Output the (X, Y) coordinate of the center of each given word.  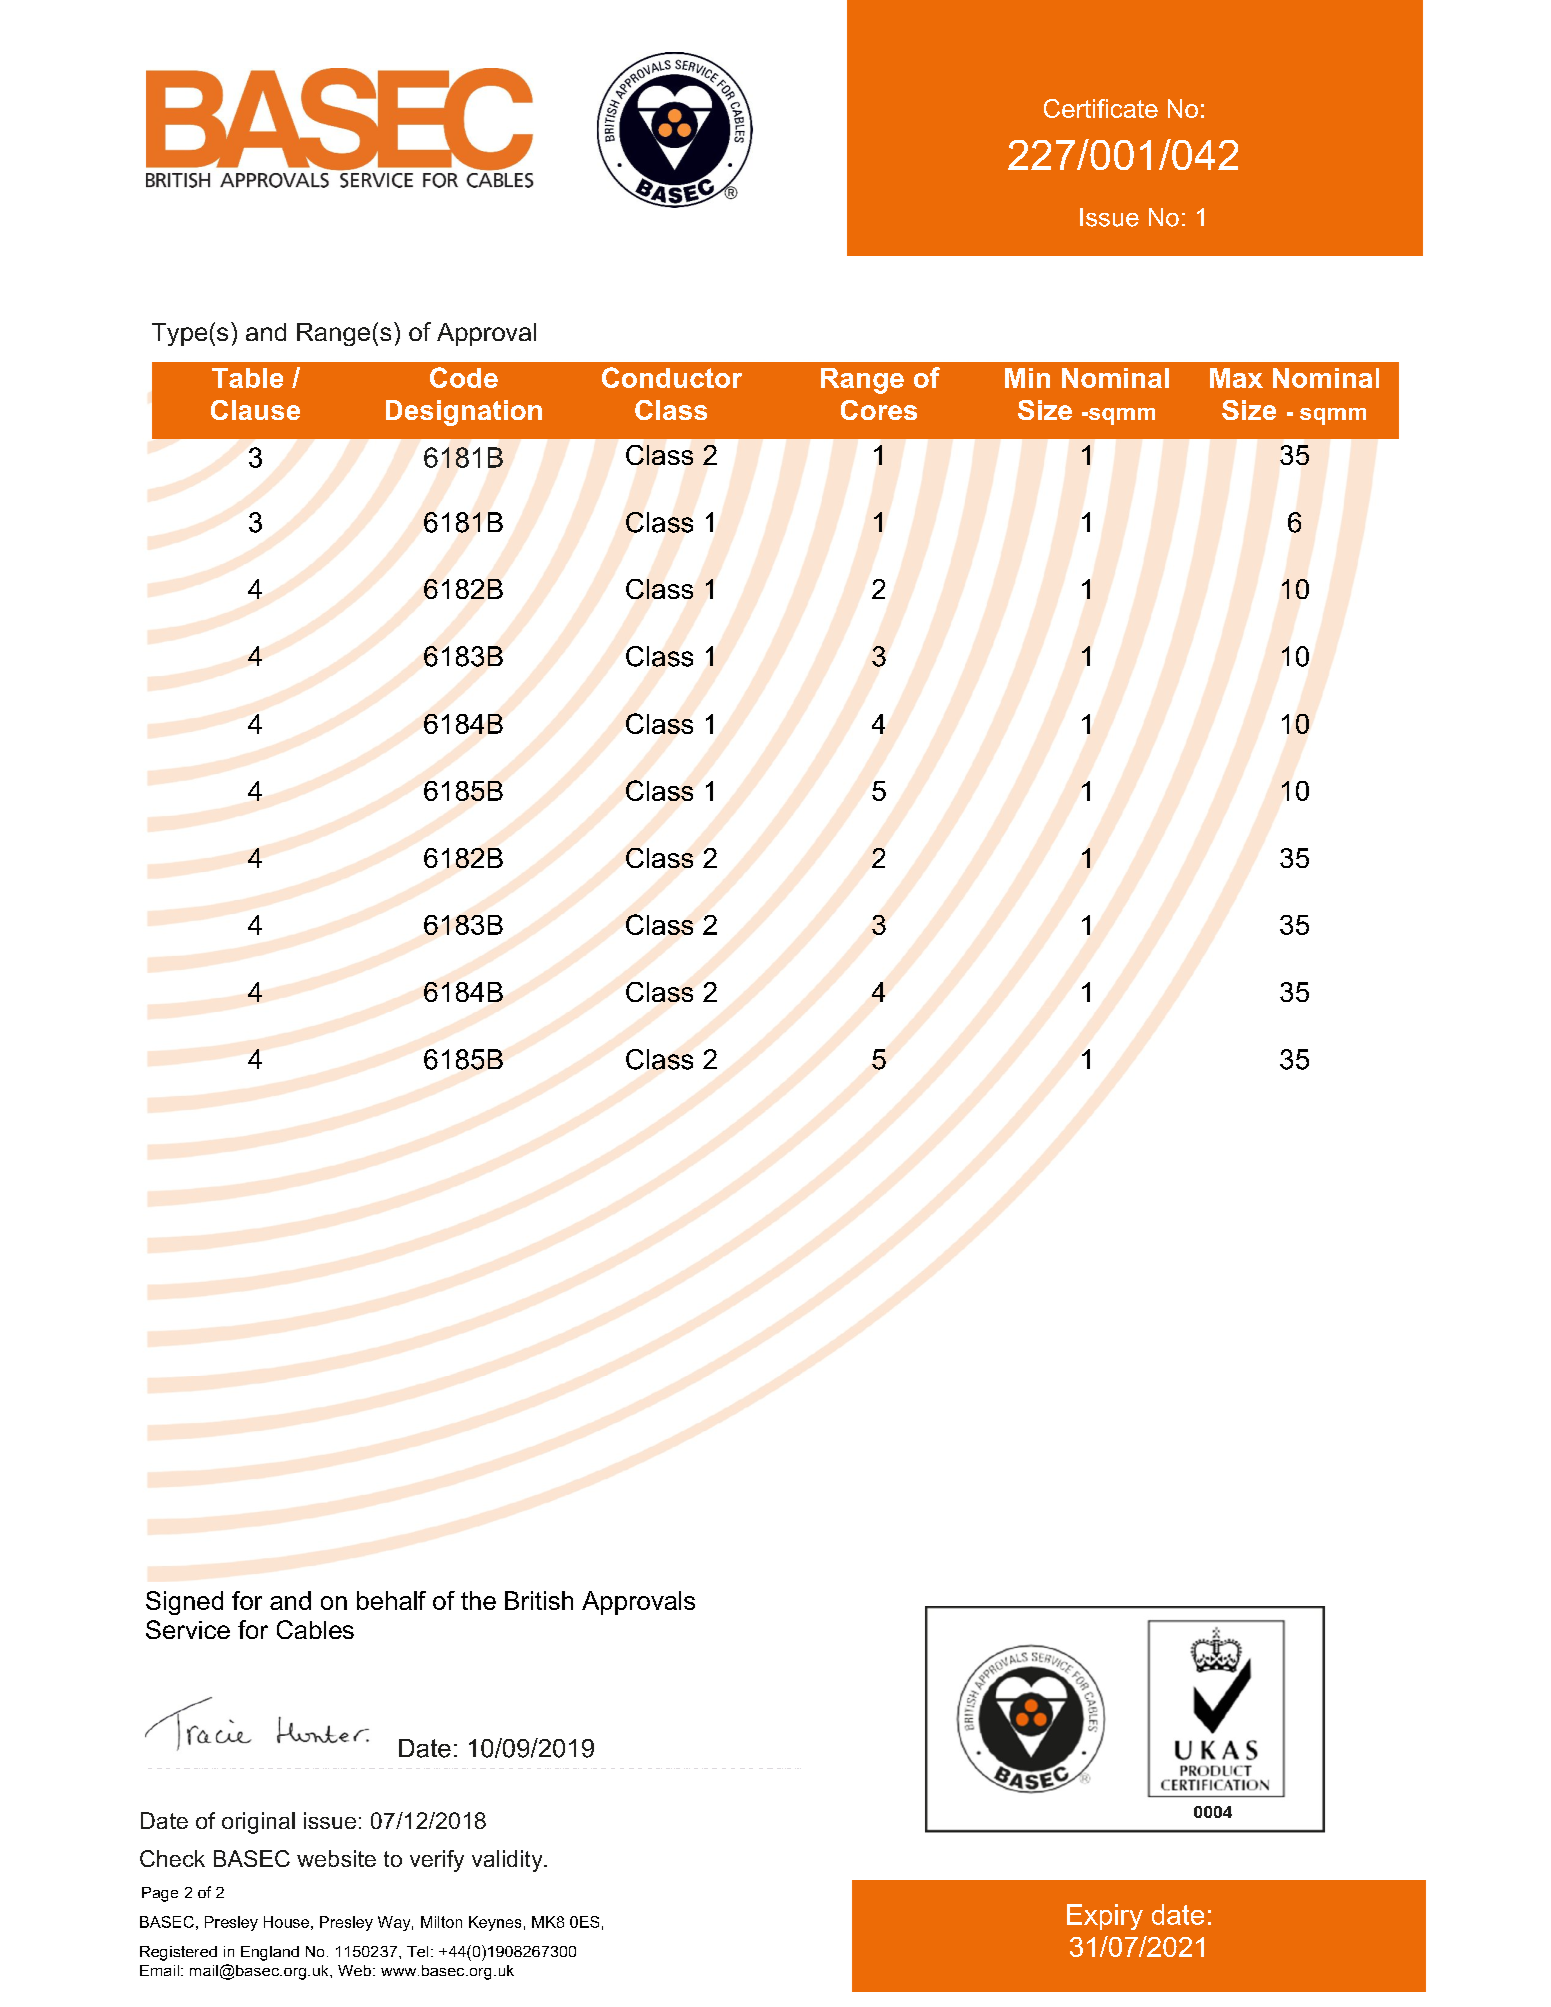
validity (508, 1861)
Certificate (1101, 108)
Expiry (1105, 1917)
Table (247, 378)
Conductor (672, 377)
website (336, 1858)
